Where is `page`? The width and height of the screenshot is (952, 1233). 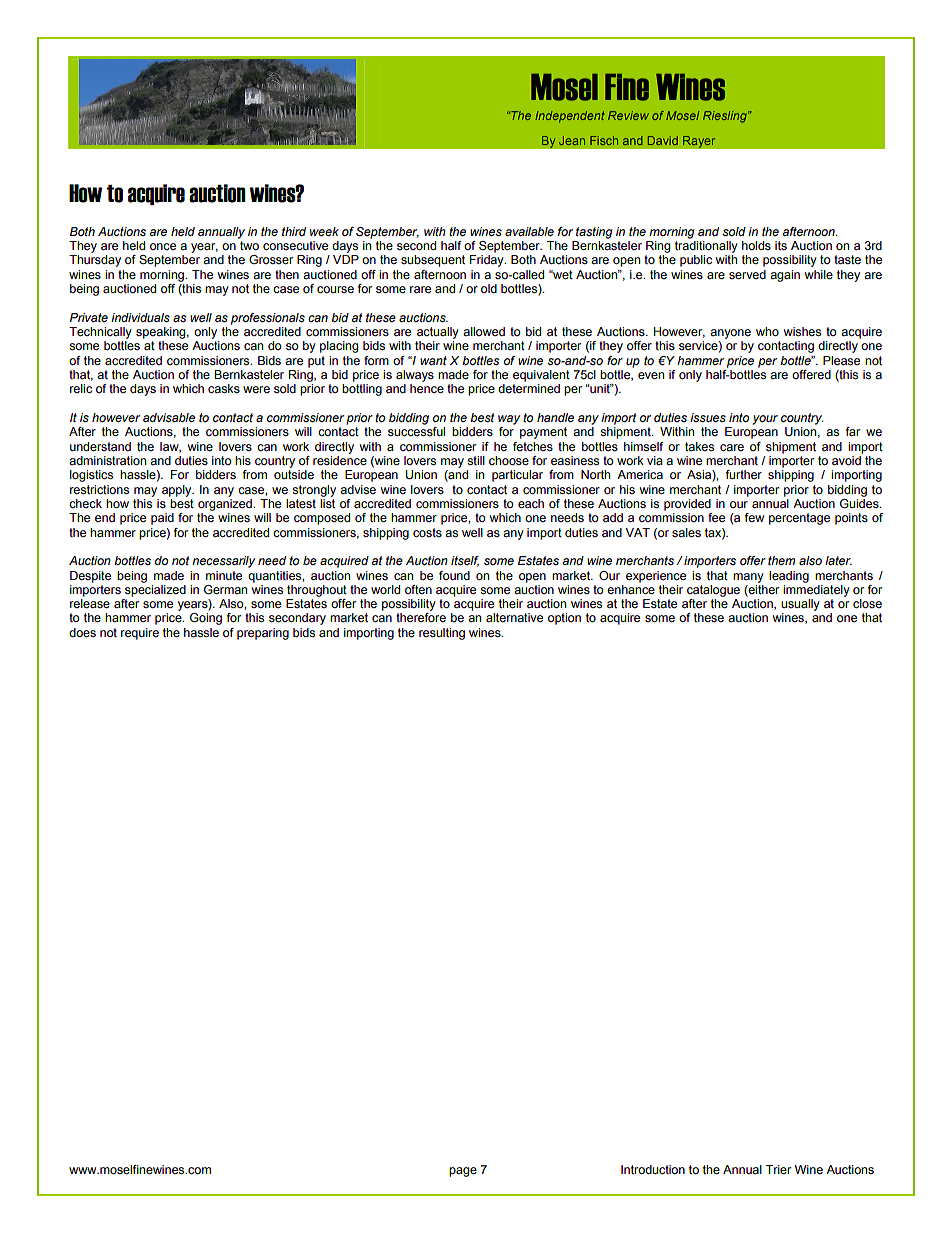 page is located at coordinates (463, 1172).
